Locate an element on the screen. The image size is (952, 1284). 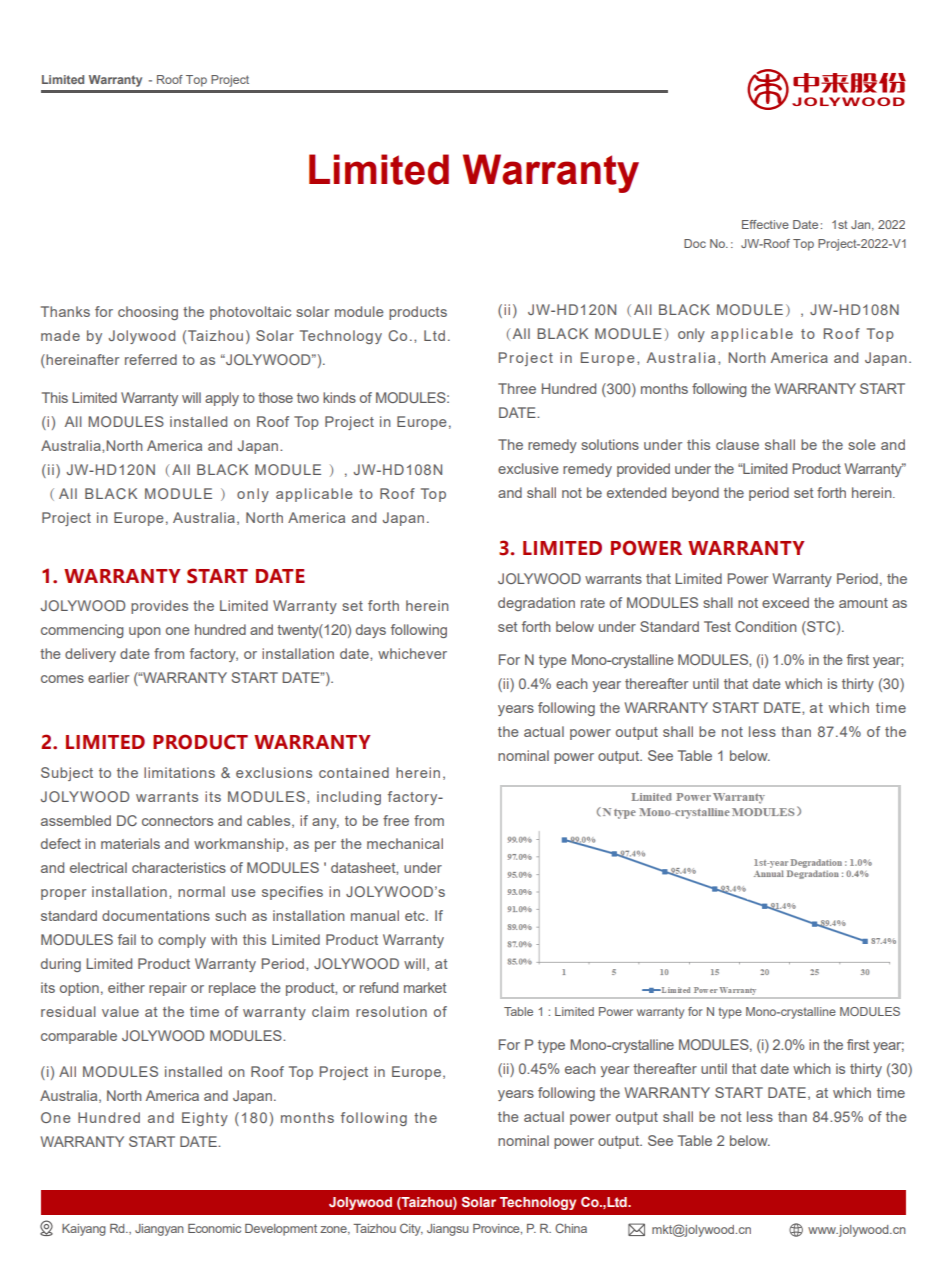
Economic is located at coordinates (214, 1228).
